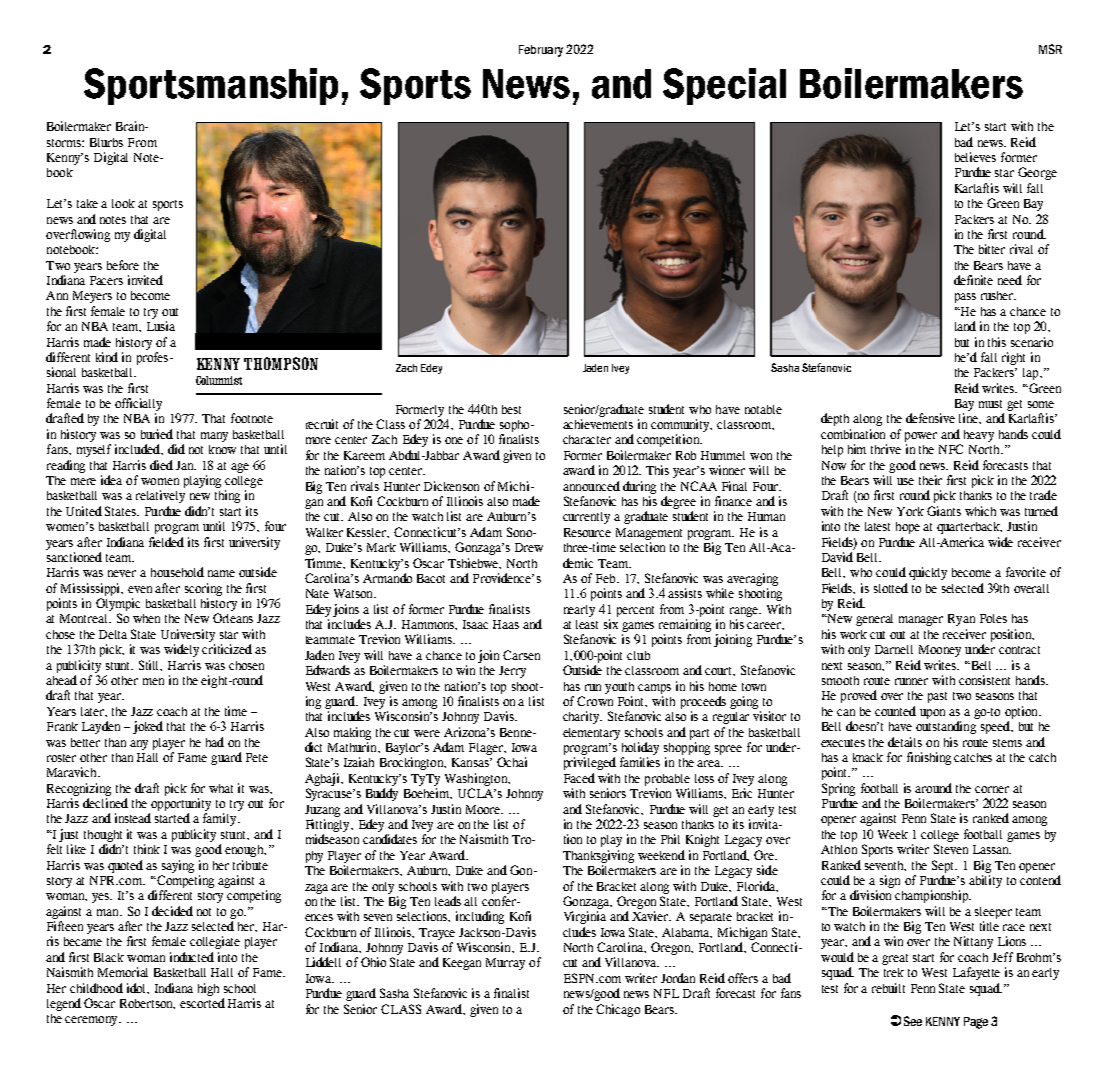 The image size is (1108, 1092). What do you see at coordinates (965, 298) in the screenshot?
I see `pass` at bounding box center [965, 298].
